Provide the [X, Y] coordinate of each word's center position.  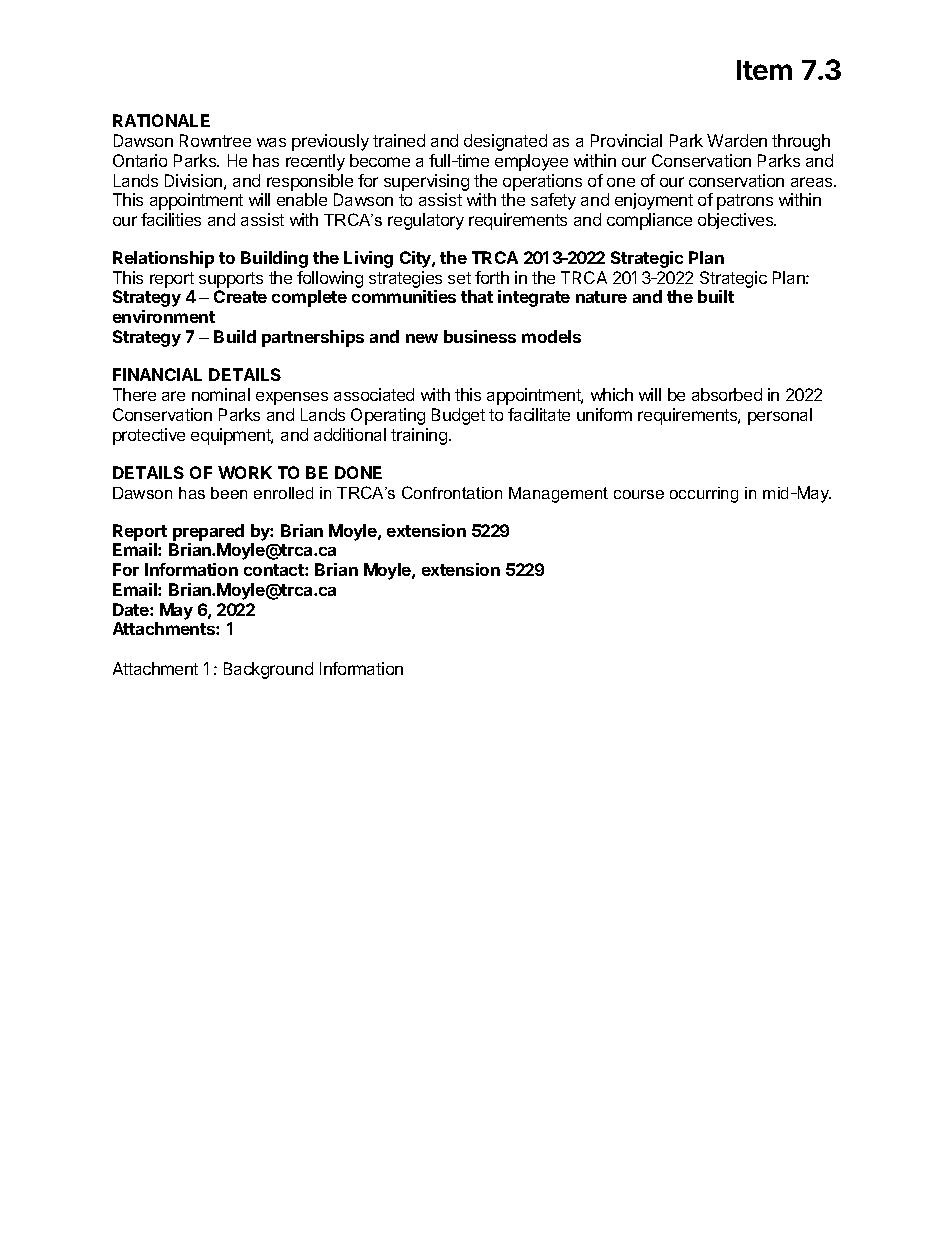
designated [505, 142]
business [480, 336]
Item [764, 70]
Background [268, 670]
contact [275, 570]
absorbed [727, 394]
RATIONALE [161, 120]
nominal [221, 394]
